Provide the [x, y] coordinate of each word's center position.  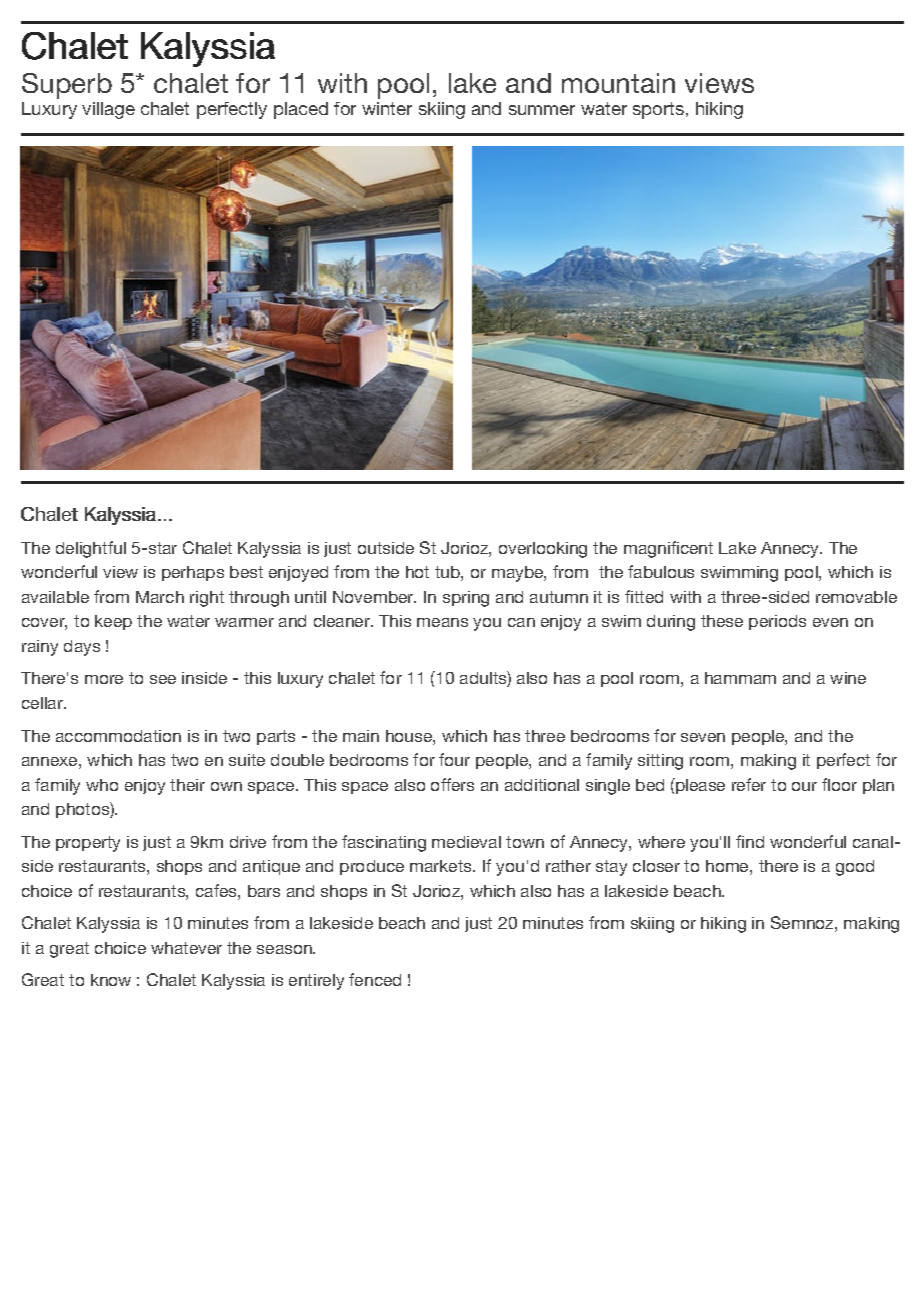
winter [387, 108]
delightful [91, 549]
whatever [186, 948]
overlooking [543, 550]
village [108, 110]
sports [658, 110]
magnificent [668, 549]
